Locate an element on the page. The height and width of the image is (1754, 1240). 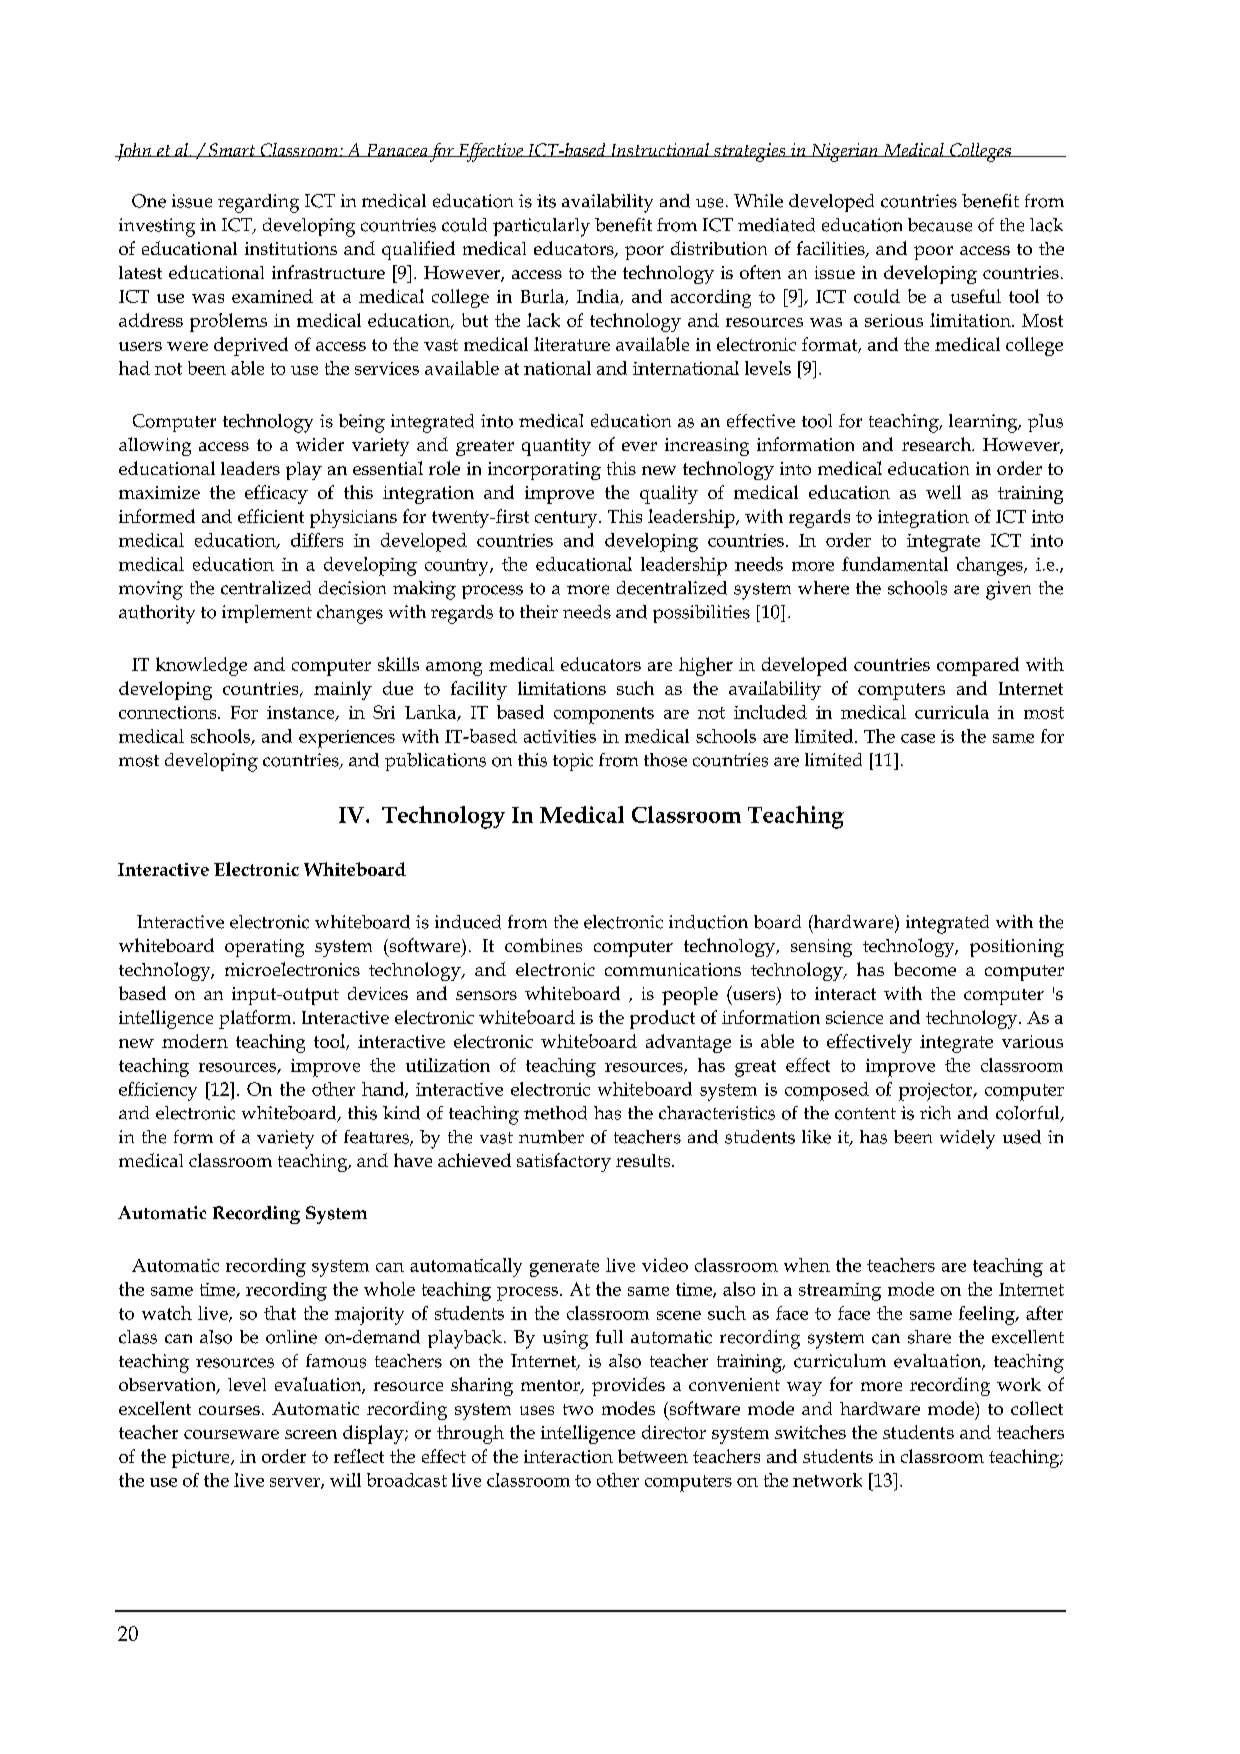
between is located at coordinates (653, 1456).
